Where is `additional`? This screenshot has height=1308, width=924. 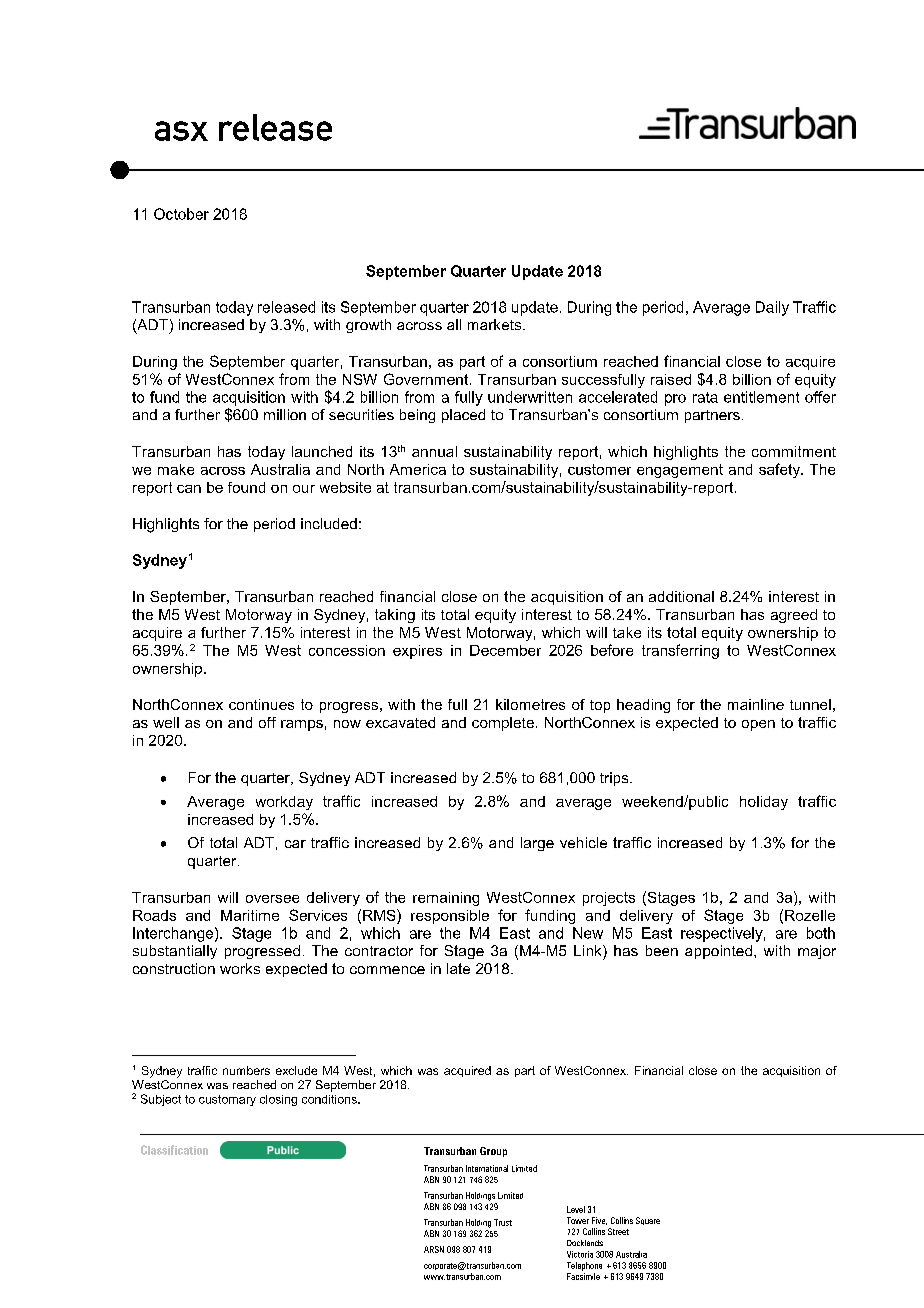 additional is located at coordinates (681, 596).
